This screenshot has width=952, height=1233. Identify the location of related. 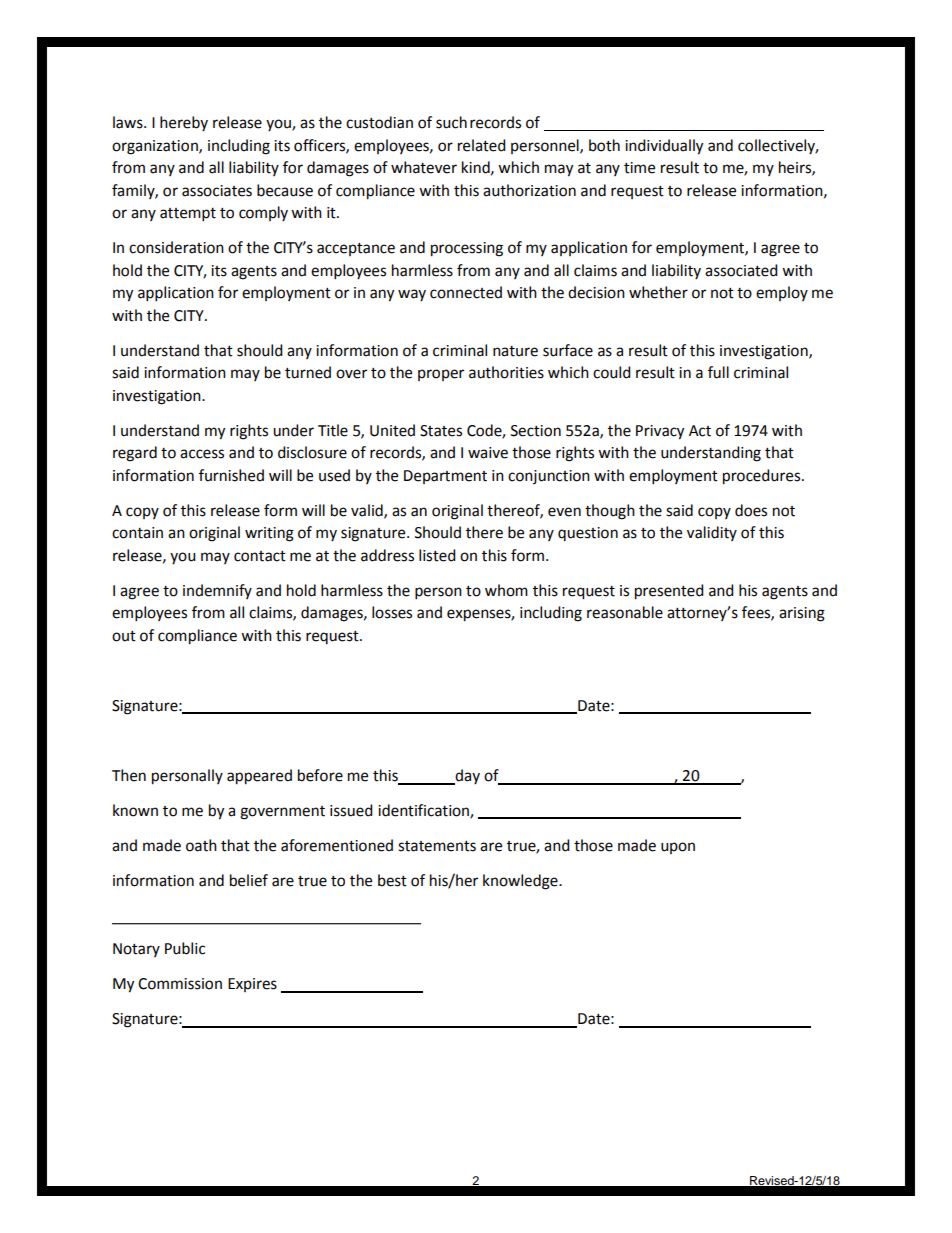
(482, 145).
